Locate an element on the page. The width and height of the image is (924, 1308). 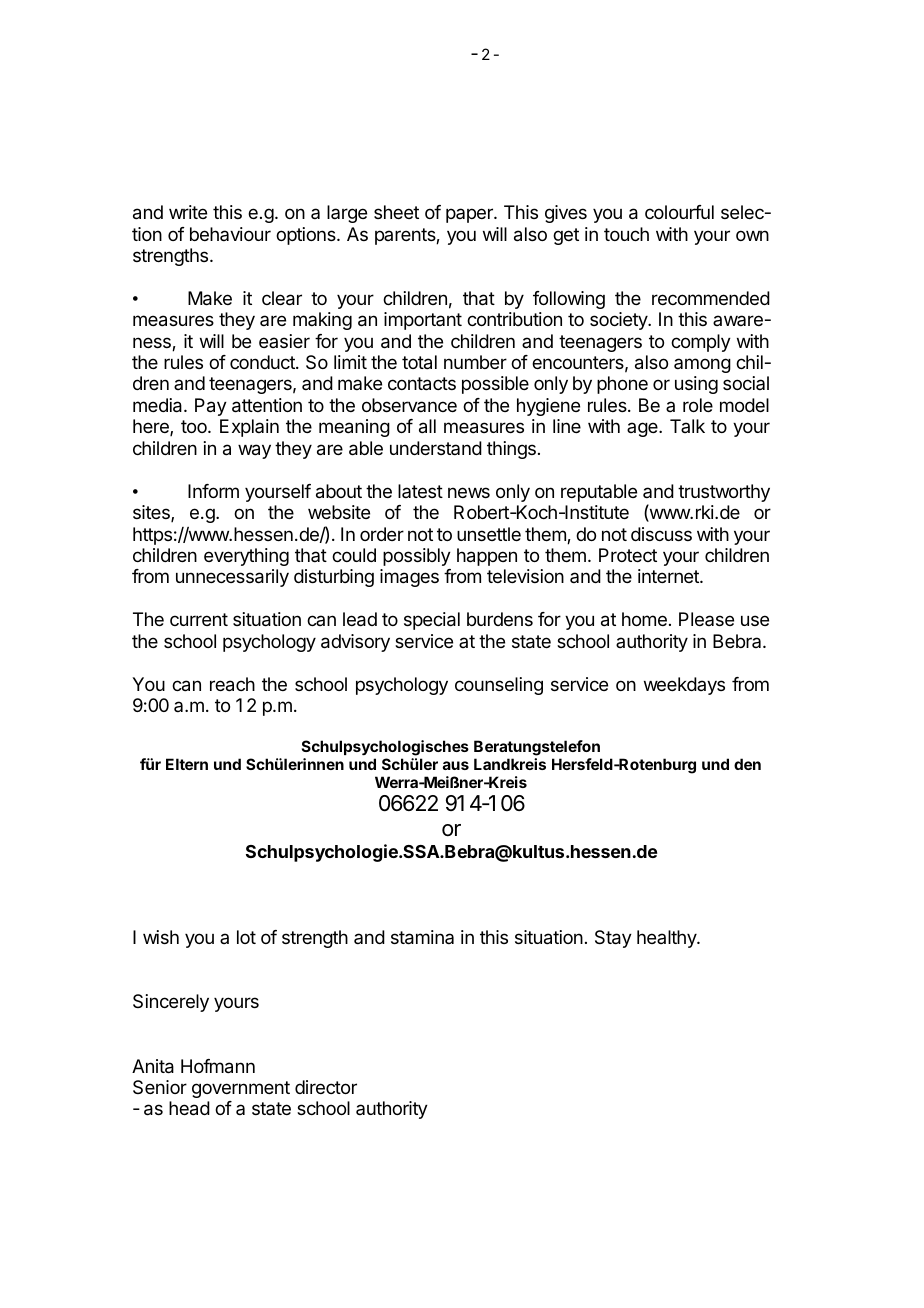
healthy is located at coordinates (667, 939).
